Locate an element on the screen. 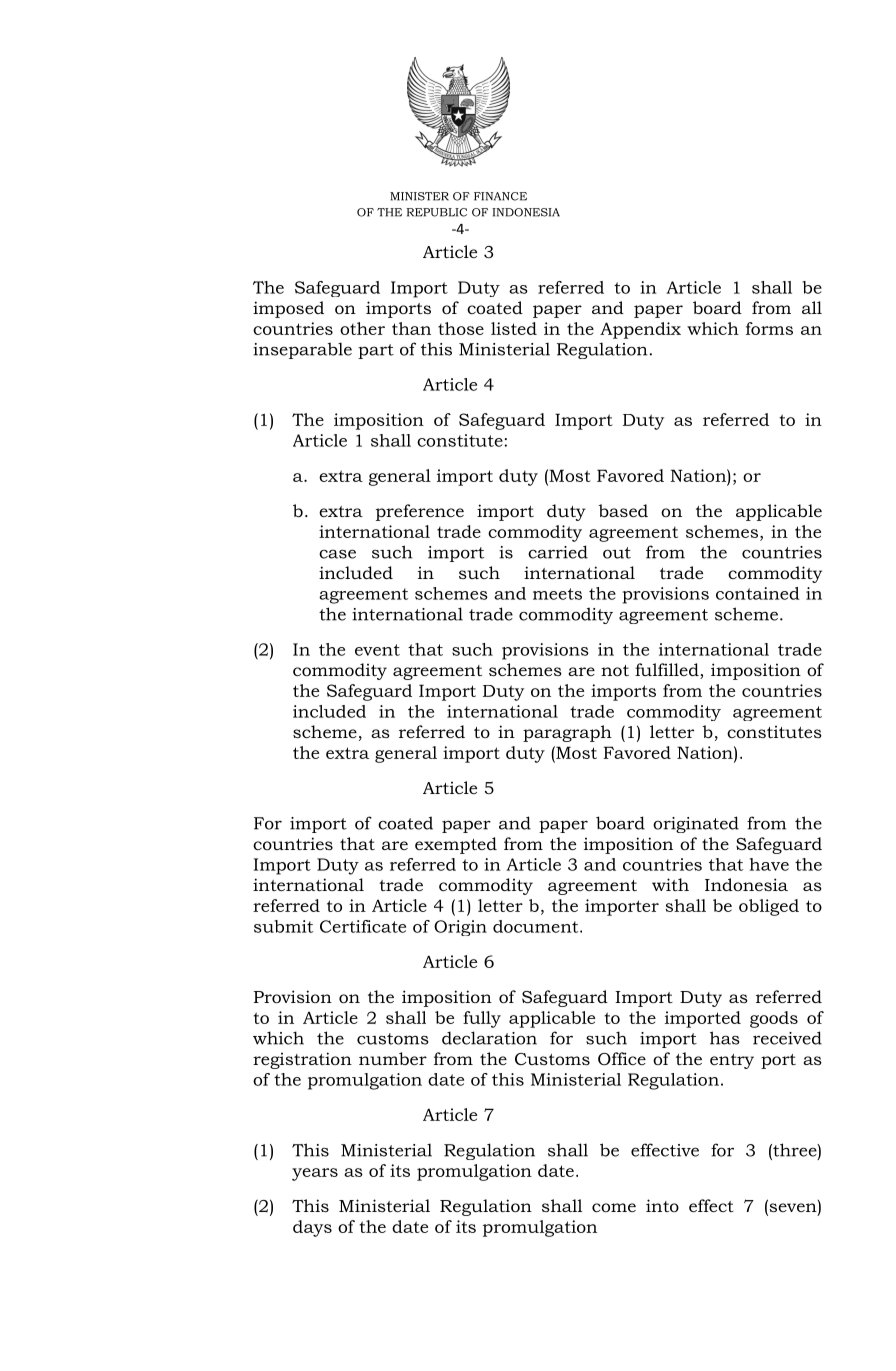 This screenshot has height=1371, width=896. FINANCE is located at coordinates (500, 196).
